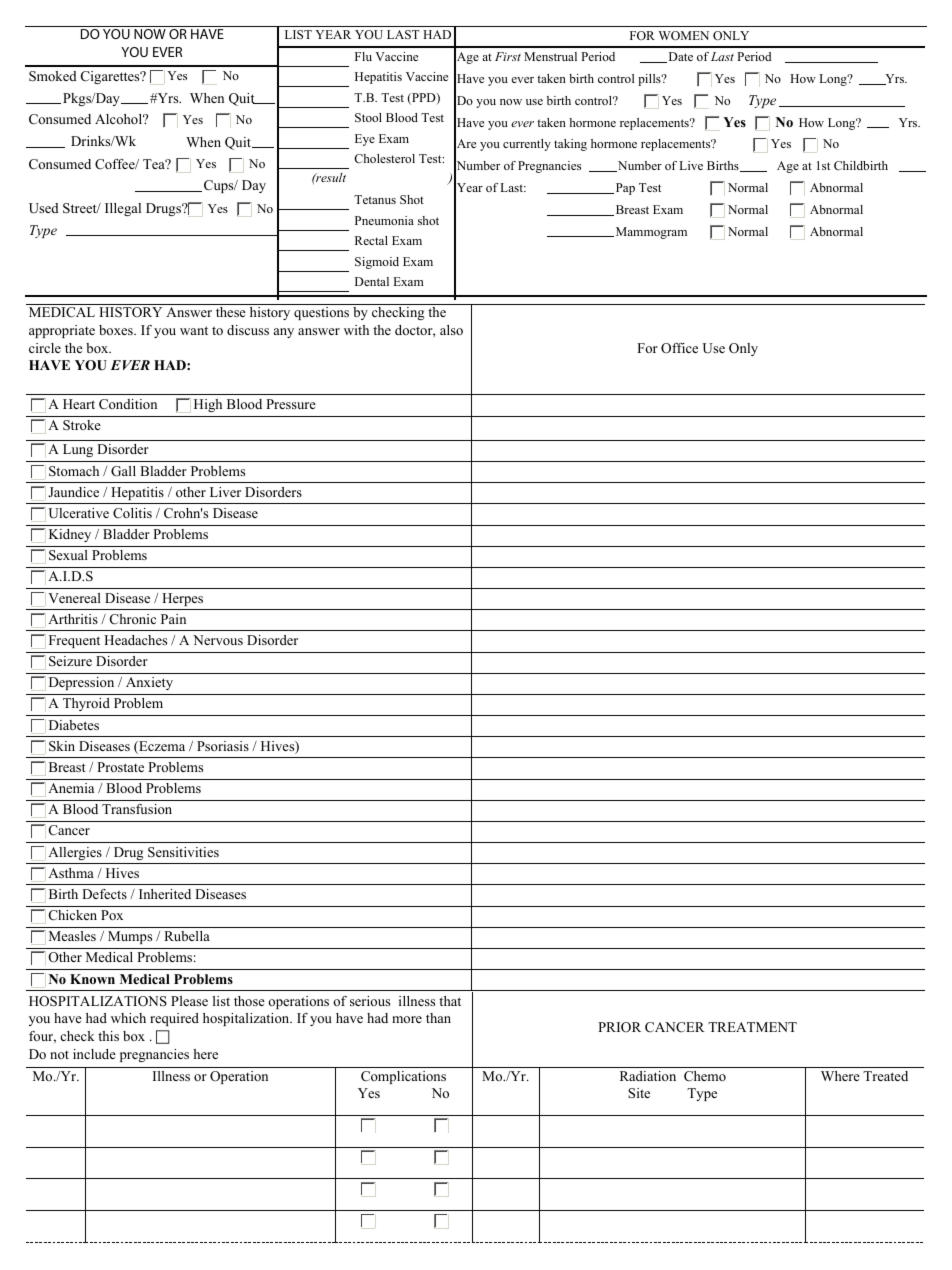 The width and height of the screenshot is (952, 1270). Describe the element at coordinates (218, 640) in the screenshot. I see `Nervous` at that location.
